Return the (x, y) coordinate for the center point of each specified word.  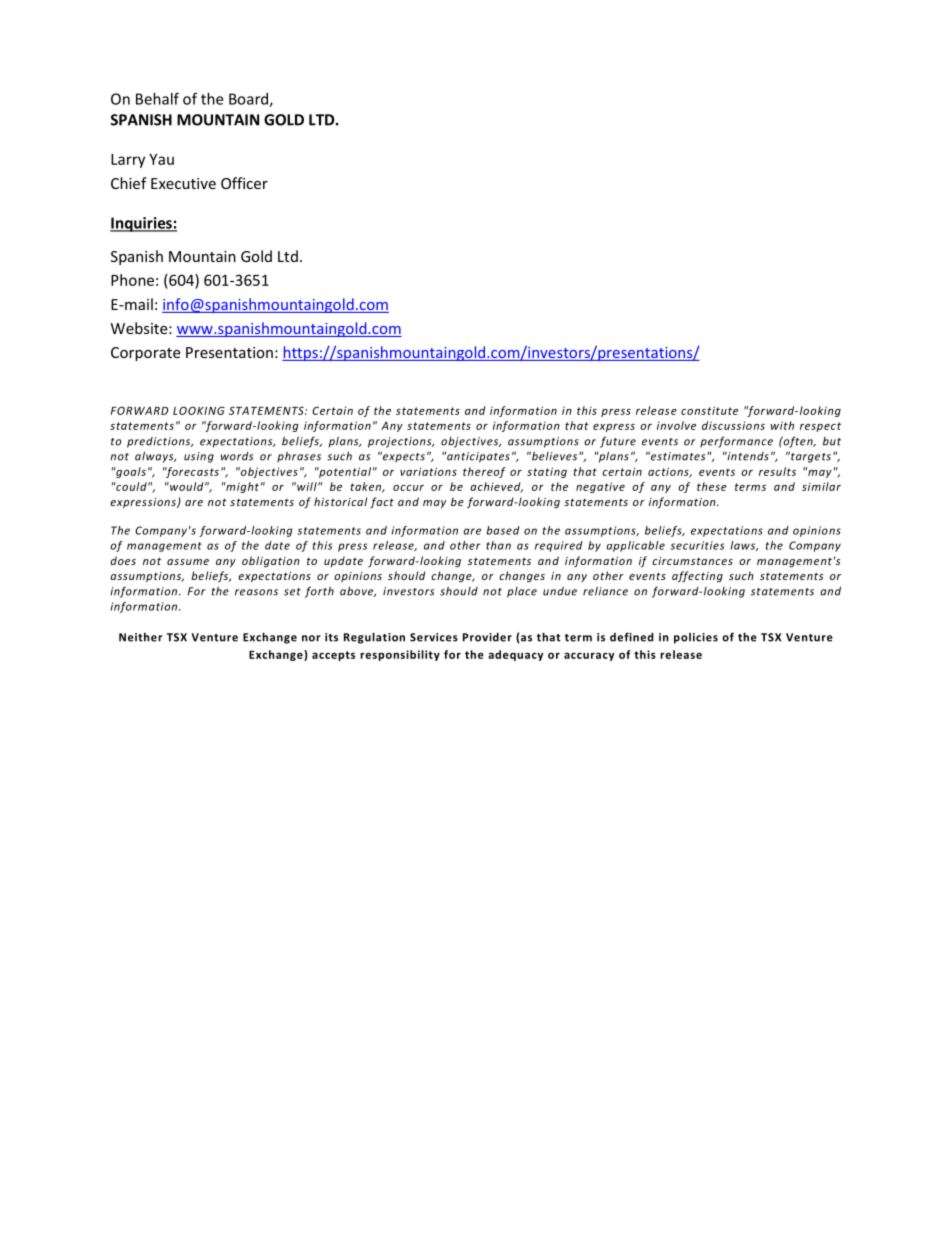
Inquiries (142, 224)
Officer (244, 183)
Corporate (145, 354)
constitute (709, 410)
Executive (183, 183)
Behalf (157, 98)
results (777, 471)
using (199, 457)
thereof (484, 472)
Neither (140, 637)
